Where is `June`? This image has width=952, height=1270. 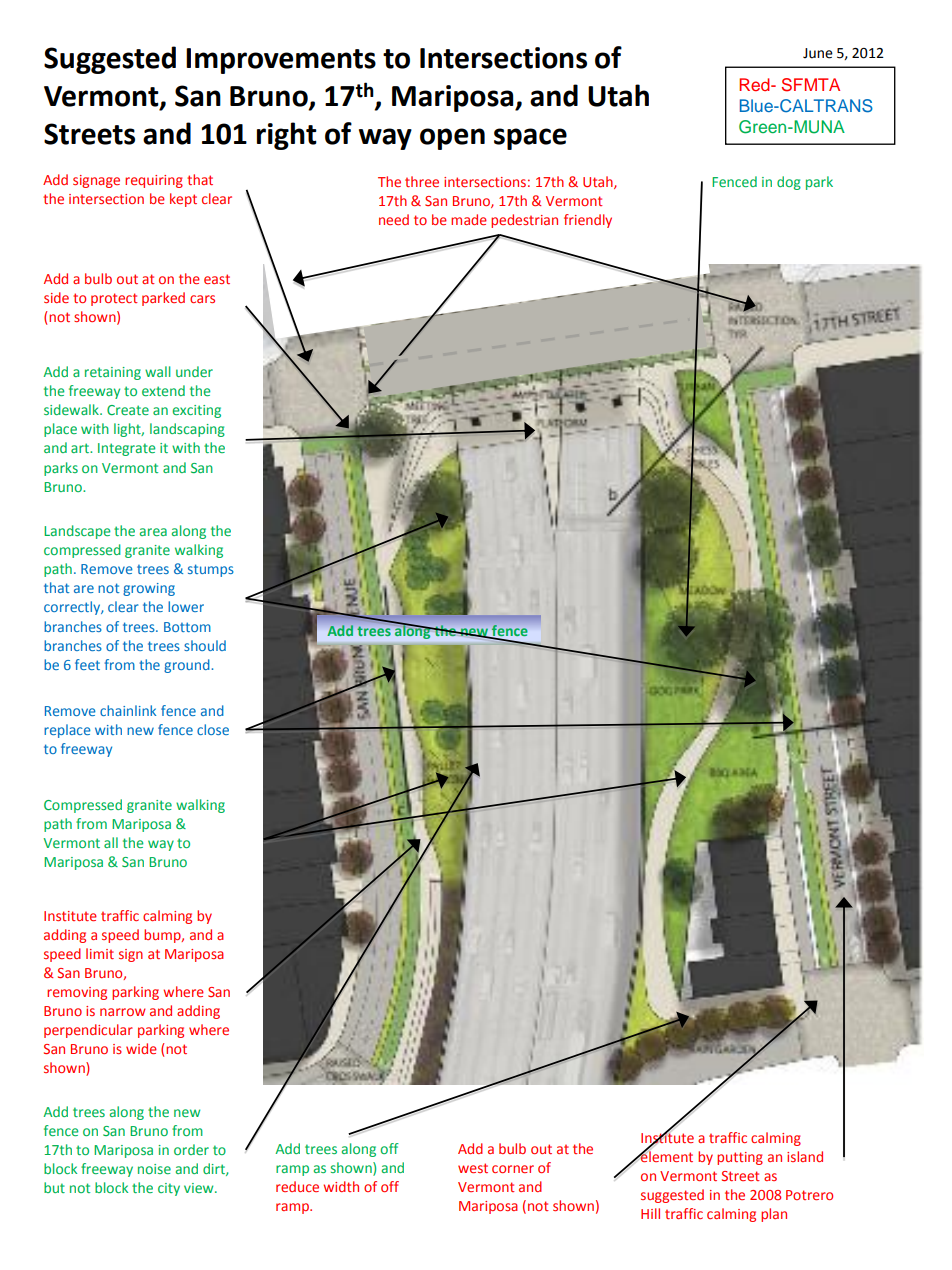 June is located at coordinates (818, 53).
